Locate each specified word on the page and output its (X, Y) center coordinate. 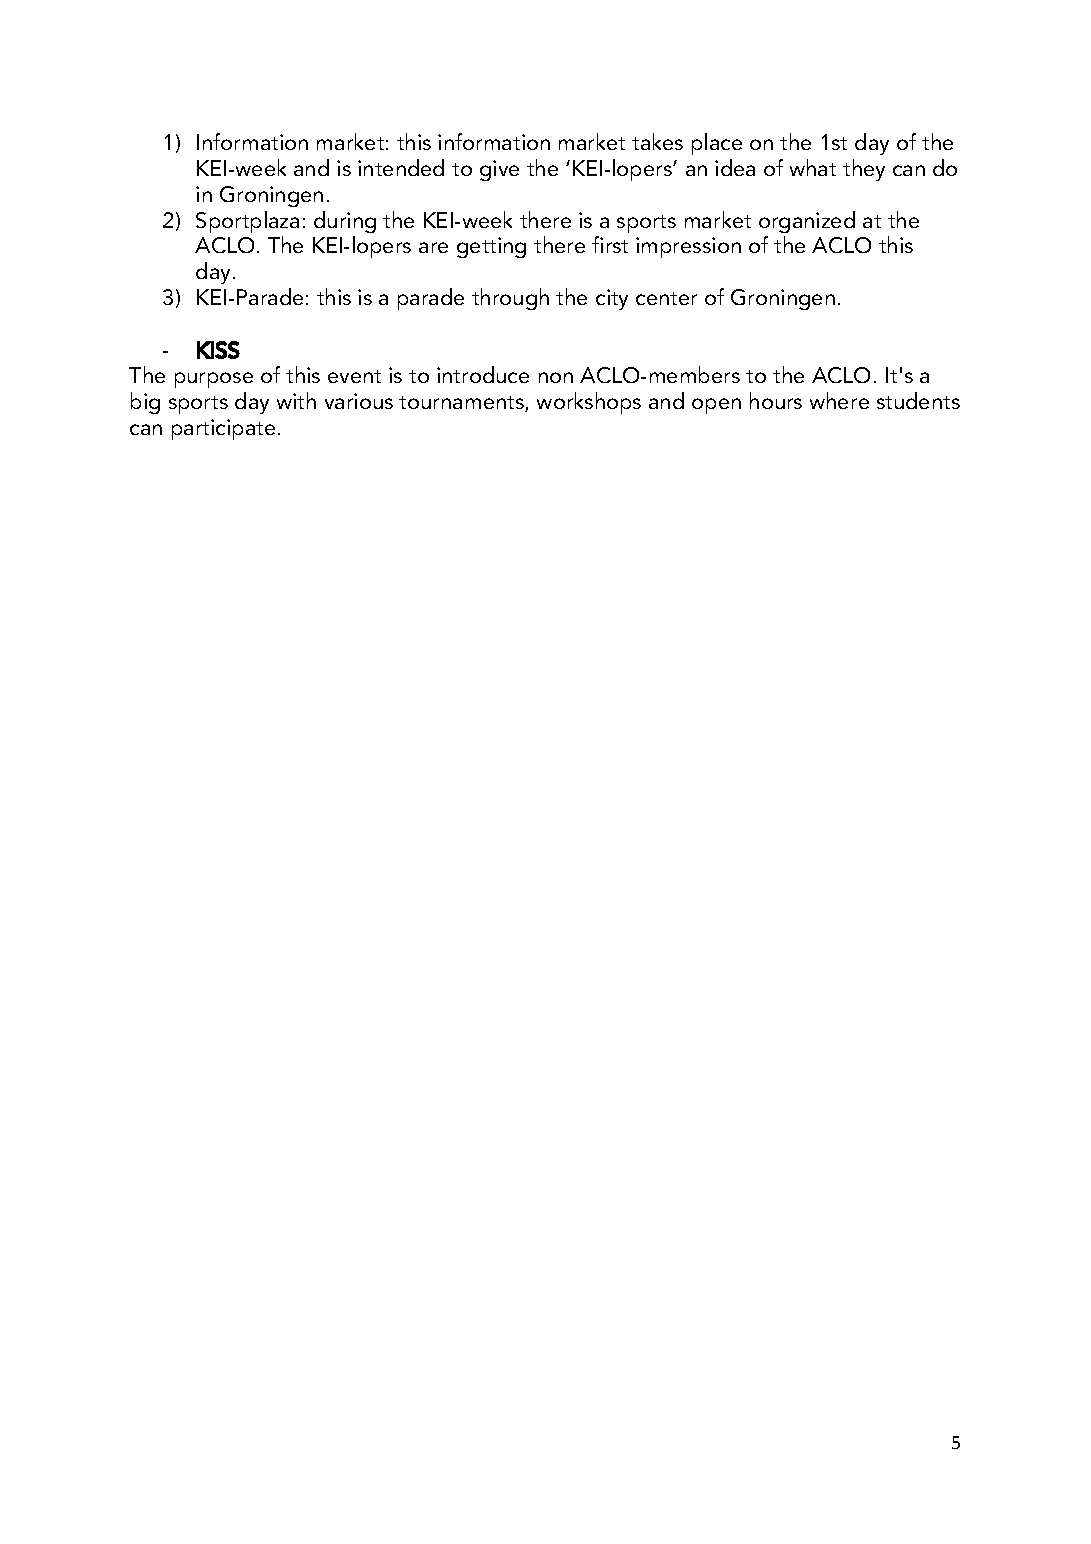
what (813, 167)
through (510, 299)
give (499, 170)
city (612, 299)
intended (401, 167)
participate (223, 429)
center (666, 298)
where (839, 400)
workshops (589, 403)
